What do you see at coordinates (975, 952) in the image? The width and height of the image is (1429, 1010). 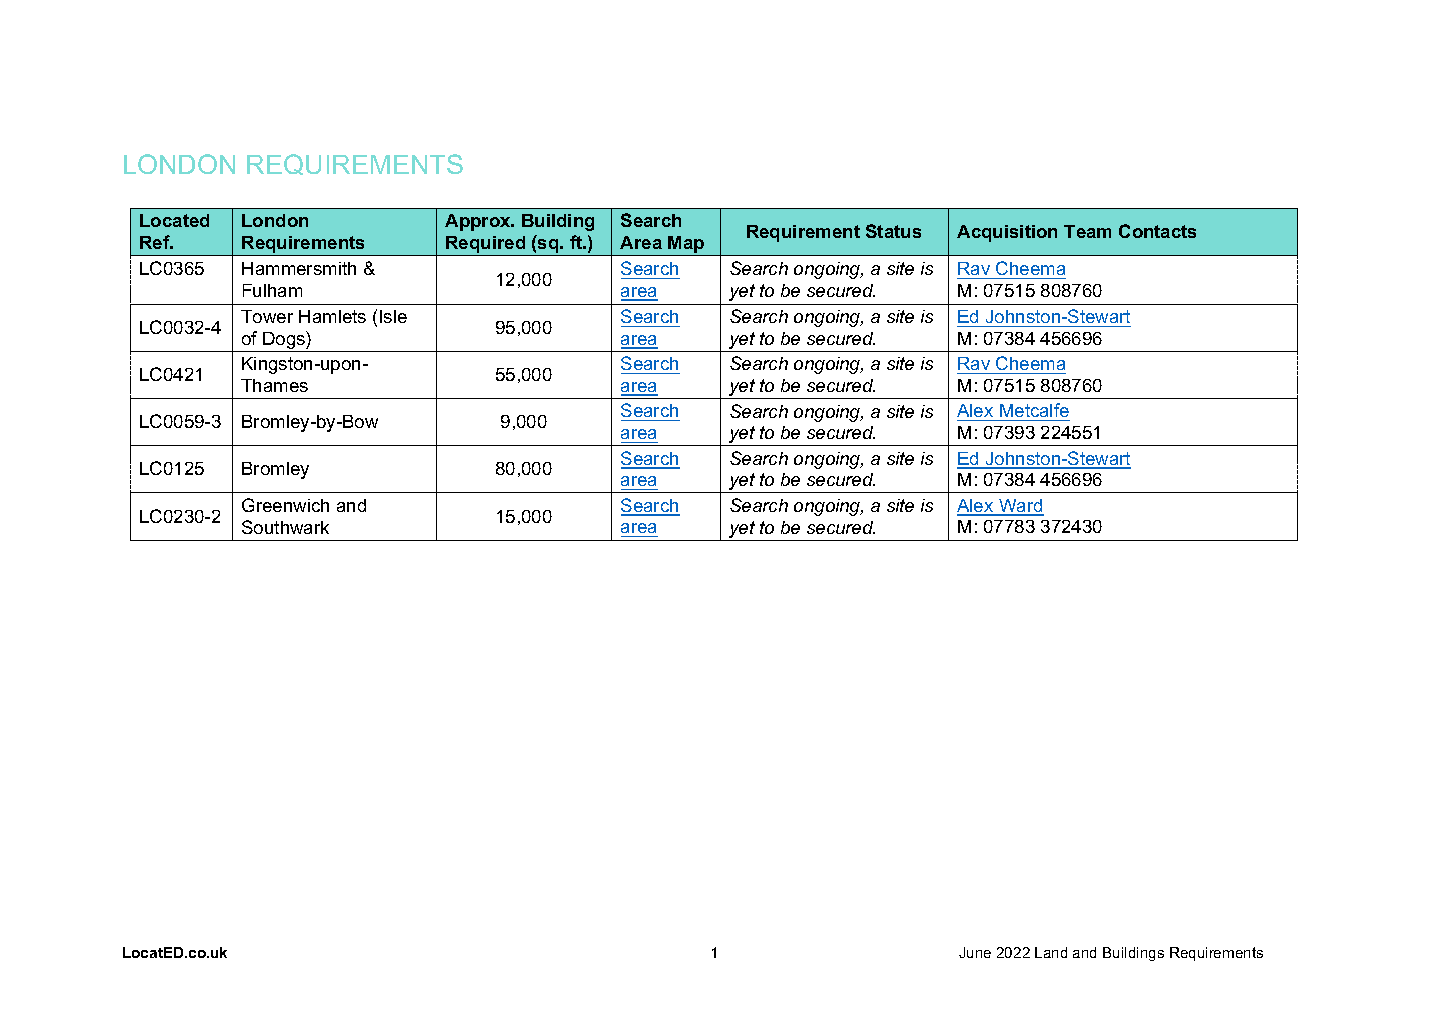 I see `June` at bounding box center [975, 952].
